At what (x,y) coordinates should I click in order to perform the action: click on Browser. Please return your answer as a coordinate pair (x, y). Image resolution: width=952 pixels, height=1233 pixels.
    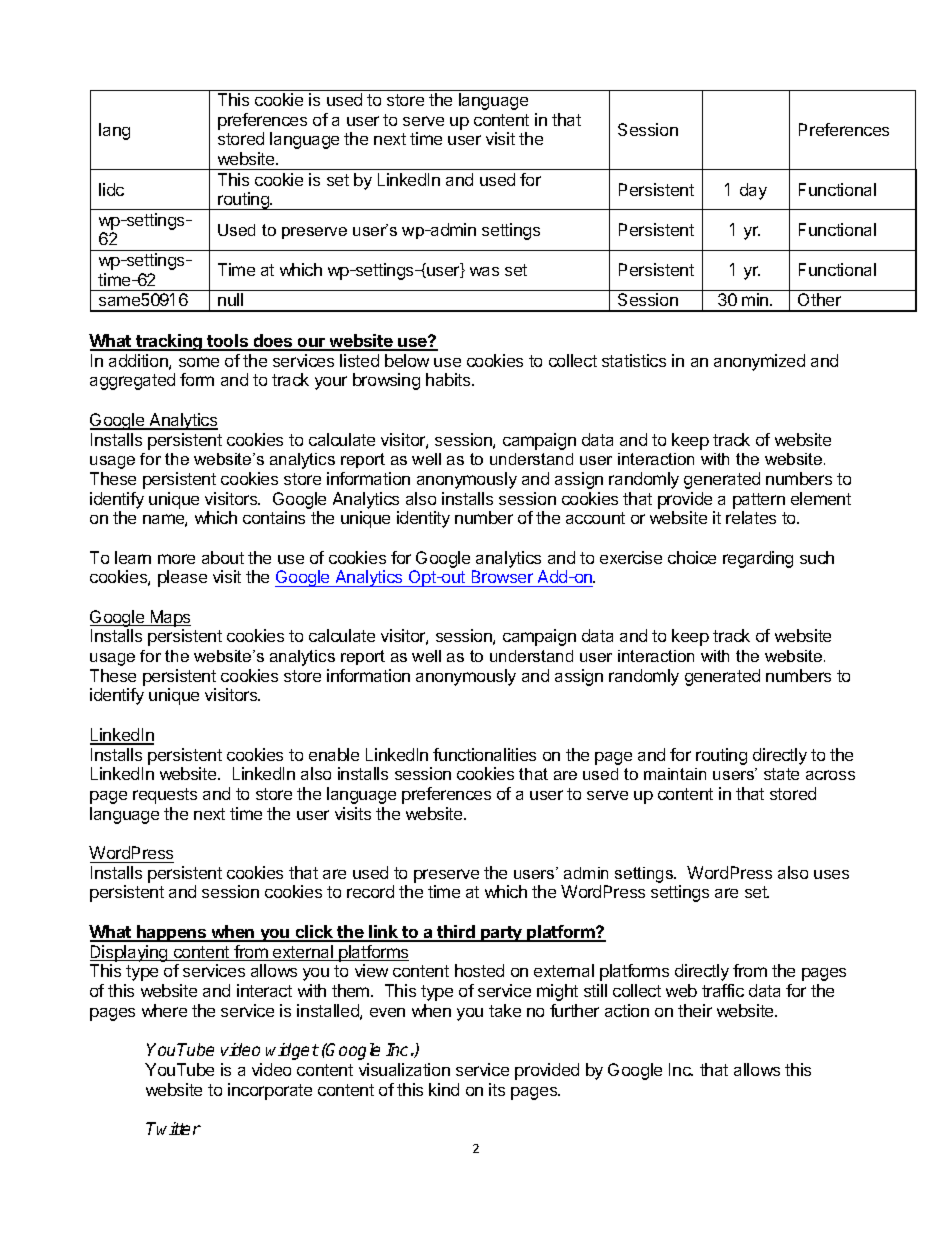
    Looking at the image, I should click on (502, 578).
